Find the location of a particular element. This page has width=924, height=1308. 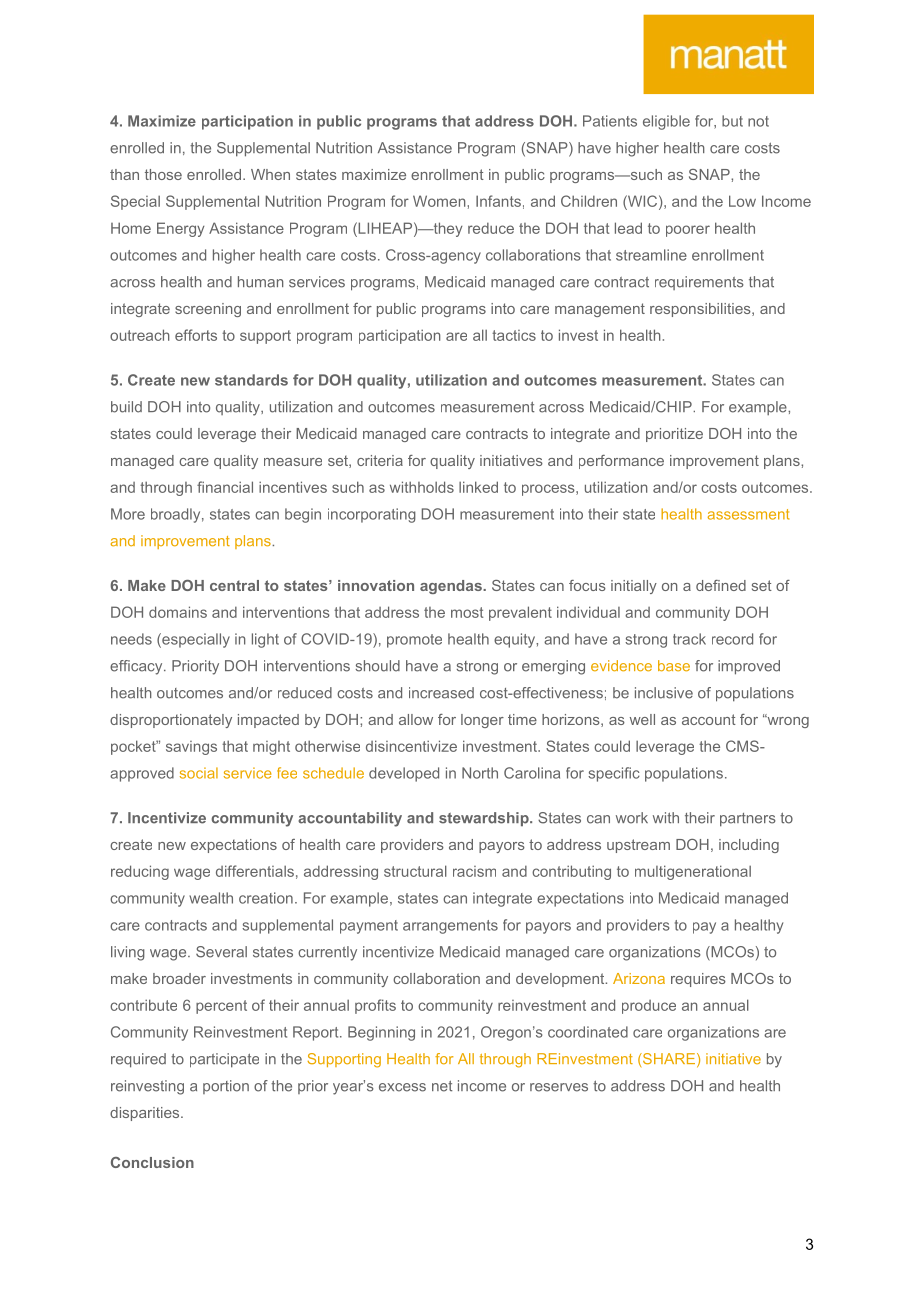

promote is located at coordinates (414, 641).
